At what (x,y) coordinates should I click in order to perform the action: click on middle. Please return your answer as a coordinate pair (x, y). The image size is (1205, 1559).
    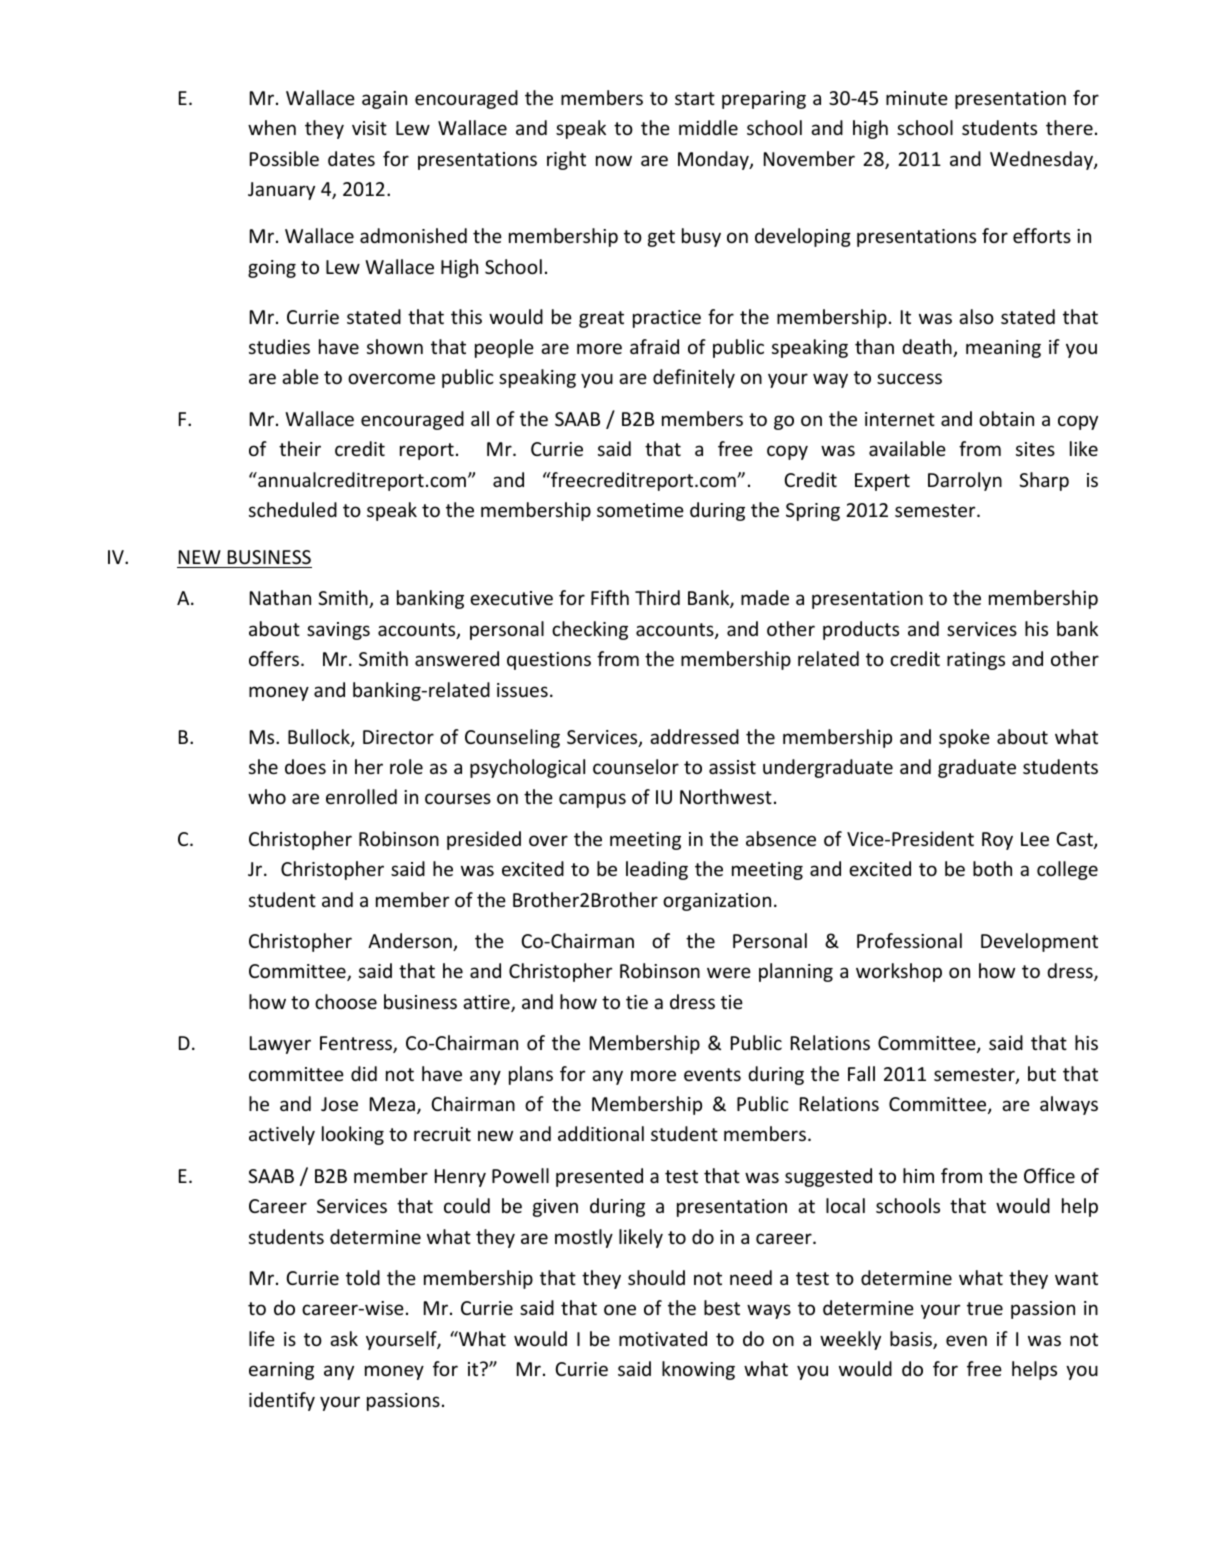
    Looking at the image, I should click on (708, 127).
